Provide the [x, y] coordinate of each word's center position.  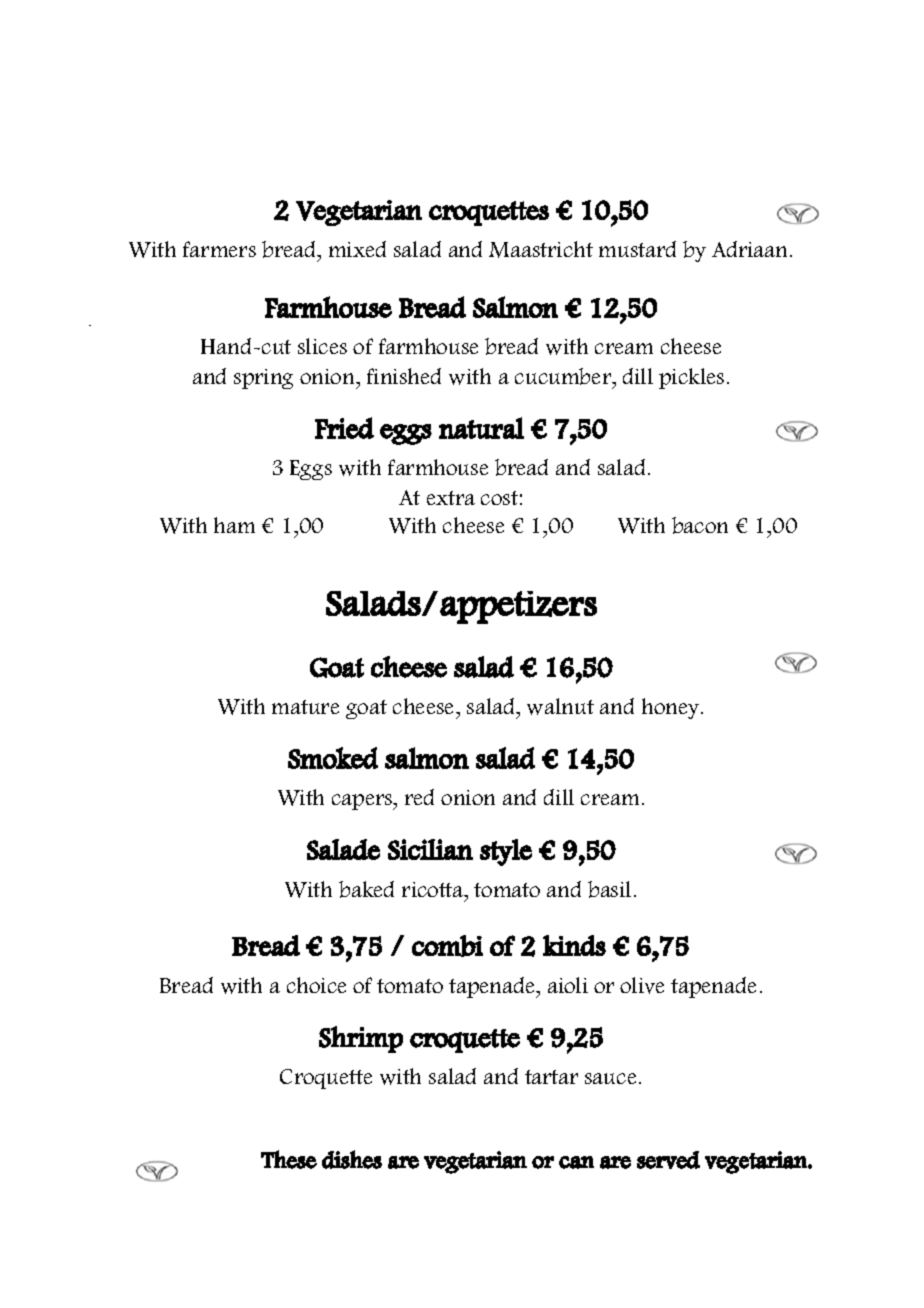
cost [499, 498]
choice [316, 985]
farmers [219, 249]
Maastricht [541, 249]
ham [234, 525]
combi [447, 946]
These [289, 1159]
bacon [700, 525]
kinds [574, 945]
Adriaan [751, 249]
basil [609, 889]
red [419, 797]
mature [305, 707]
